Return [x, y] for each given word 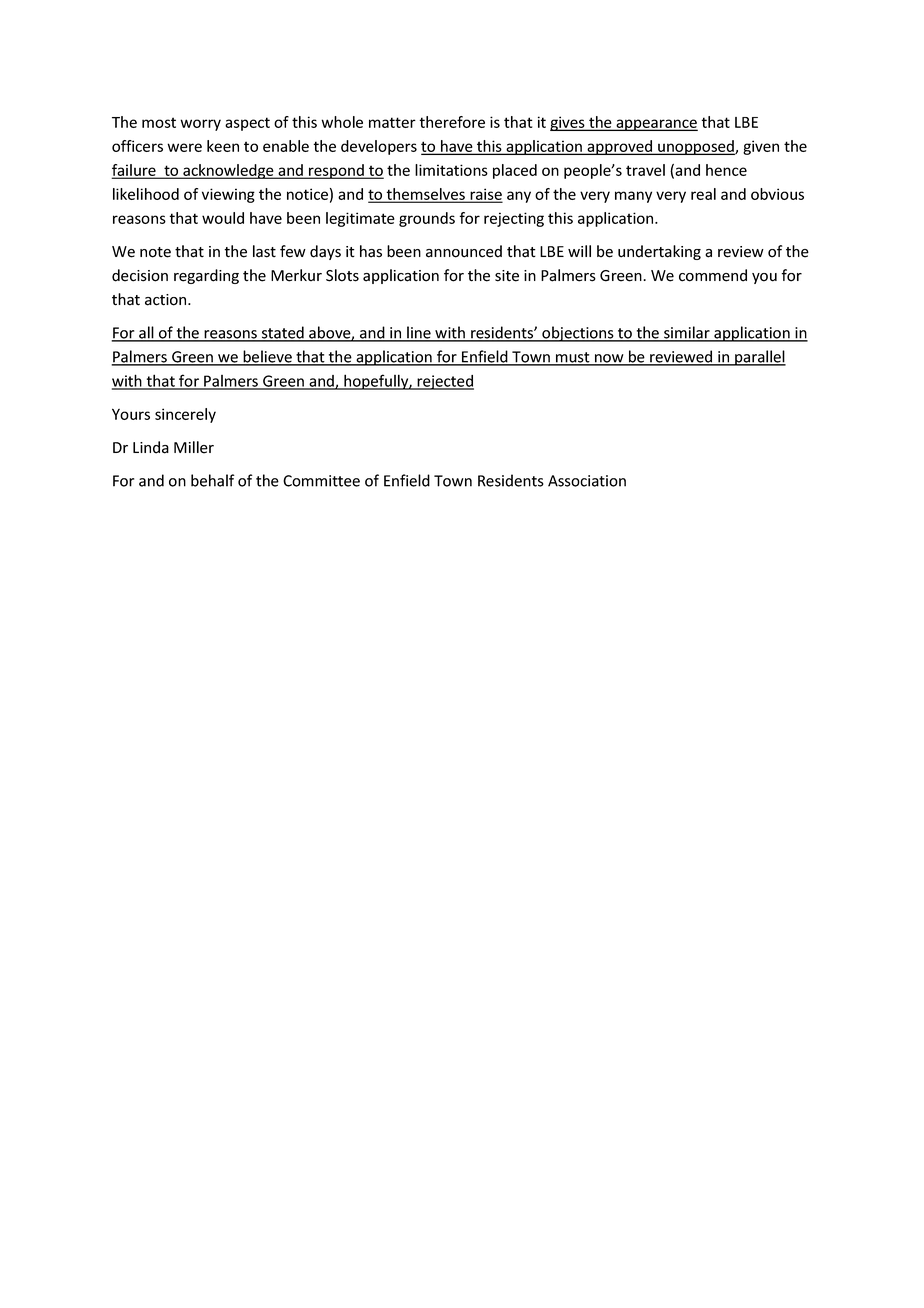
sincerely [185, 415]
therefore [452, 122]
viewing [228, 195]
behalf [213, 480]
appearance [656, 125]
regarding [206, 276]
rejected [445, 382]
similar [687, 333]
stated [282, 333]
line [419, 333]
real [703, 194]
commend [713, 275]
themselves [426, 195]
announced [464, 251]
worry [200, 125]
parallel [759, 358]
